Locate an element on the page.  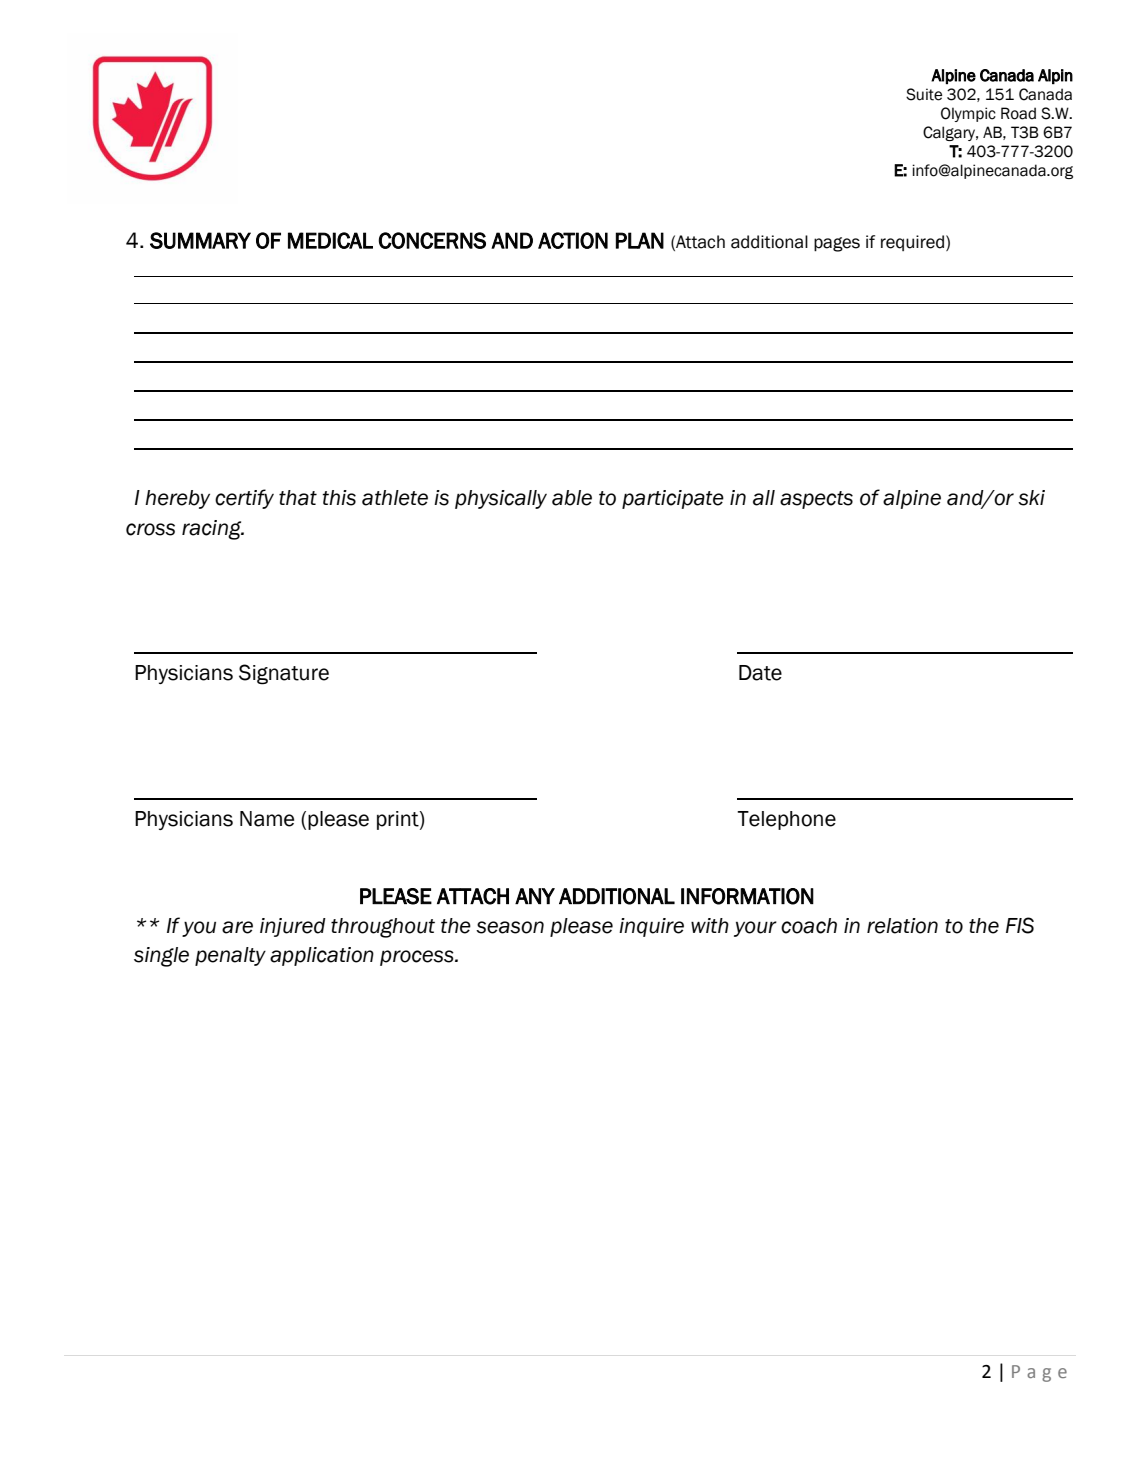
Olympic is located at coordinates (968, 114).
